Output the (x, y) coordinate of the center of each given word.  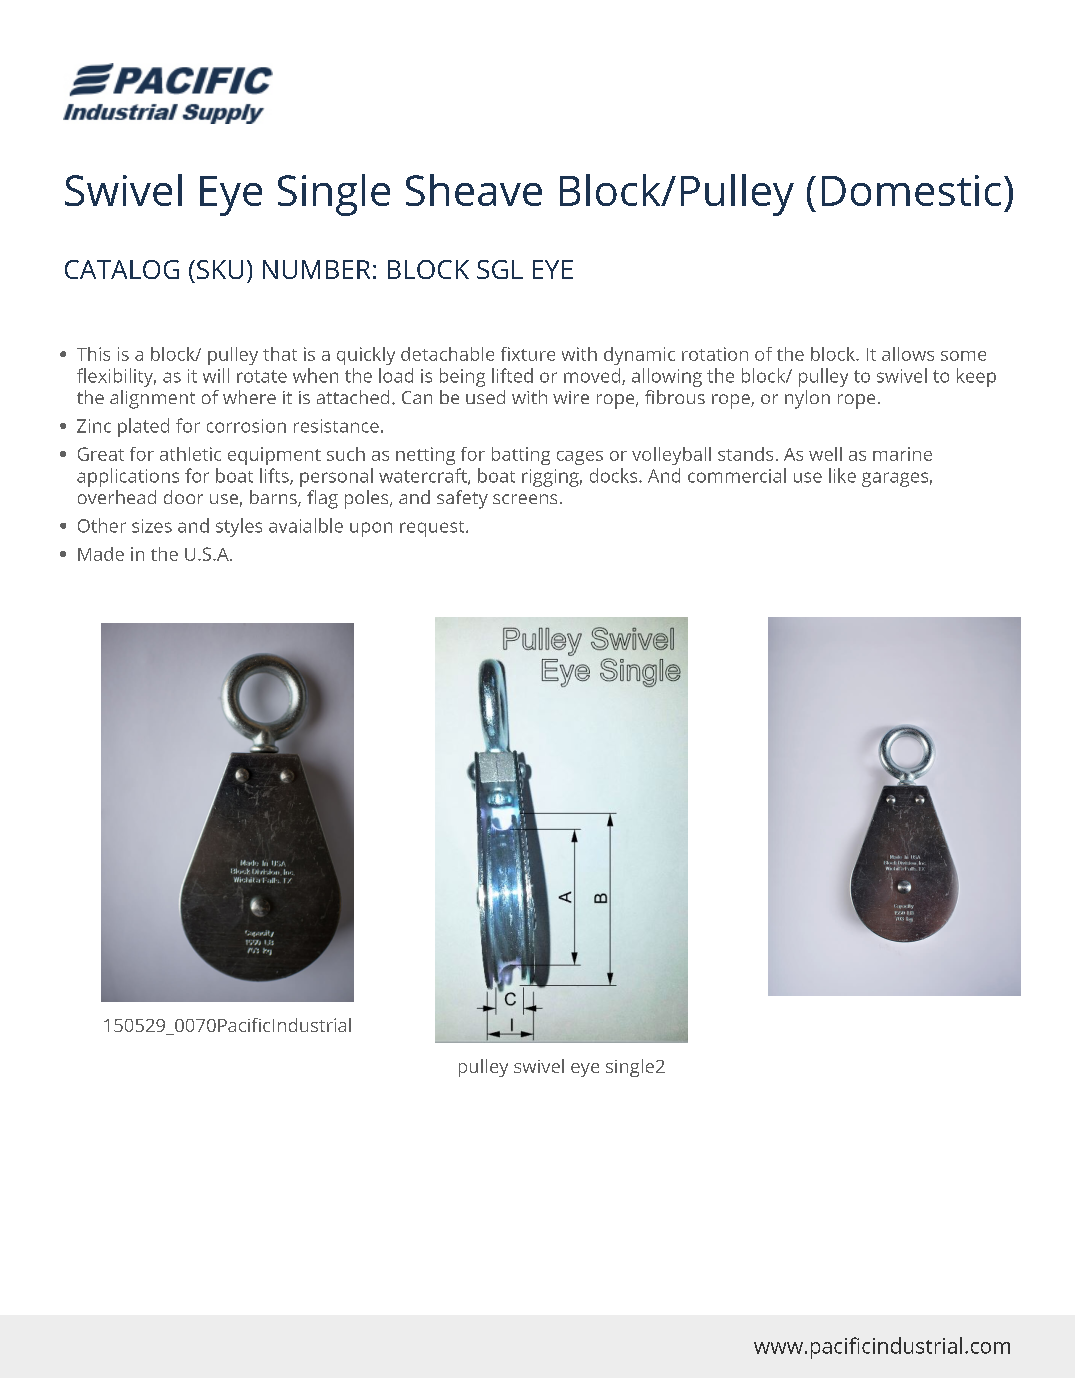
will (216, 375)
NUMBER (316, 269)
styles (239, 527)
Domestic (911, 190)
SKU (220, 269)
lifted (512, 375)
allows (908, 354)
